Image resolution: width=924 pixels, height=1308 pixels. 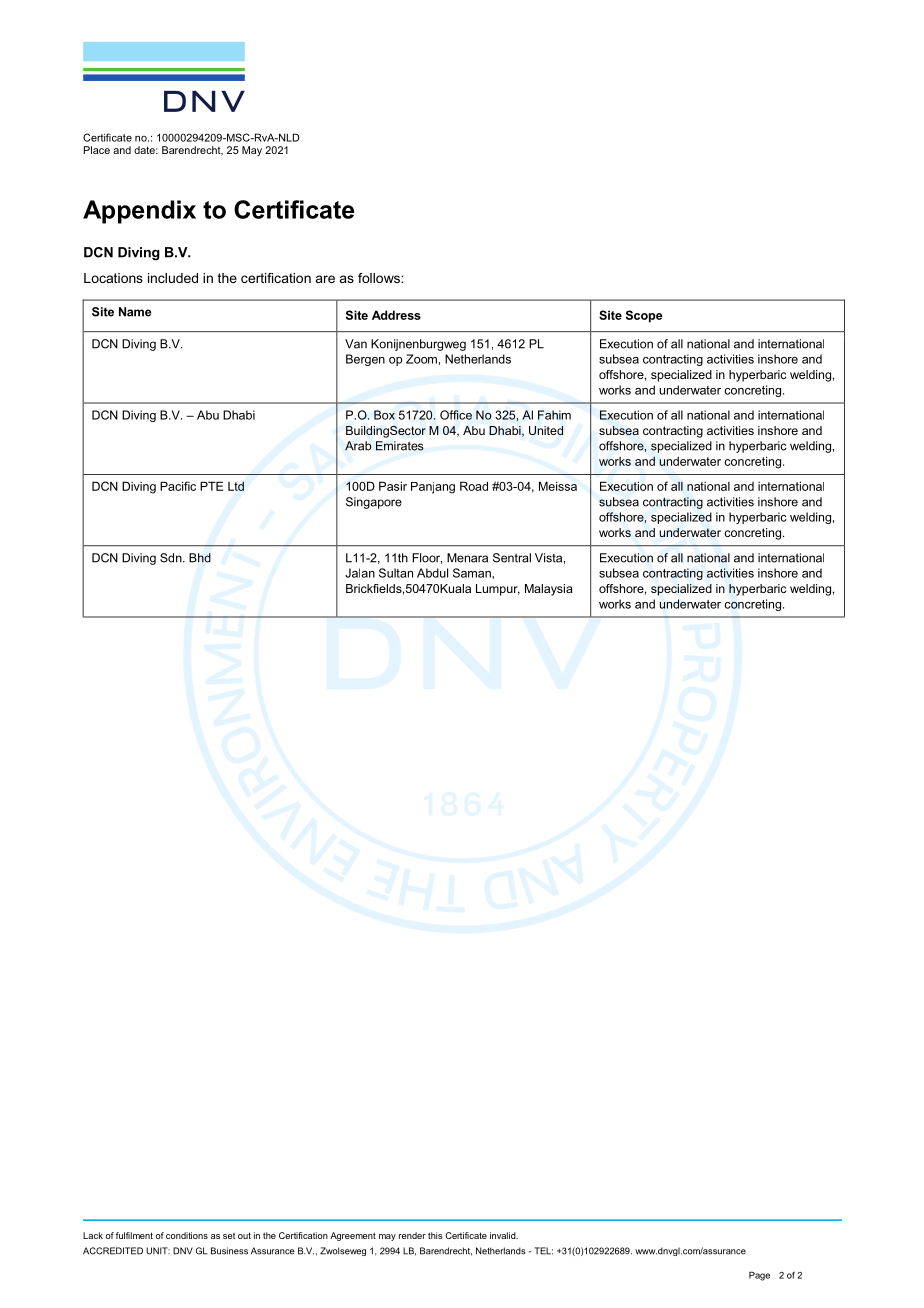 I want to click on Sdn, so click(x=172, y=558).
